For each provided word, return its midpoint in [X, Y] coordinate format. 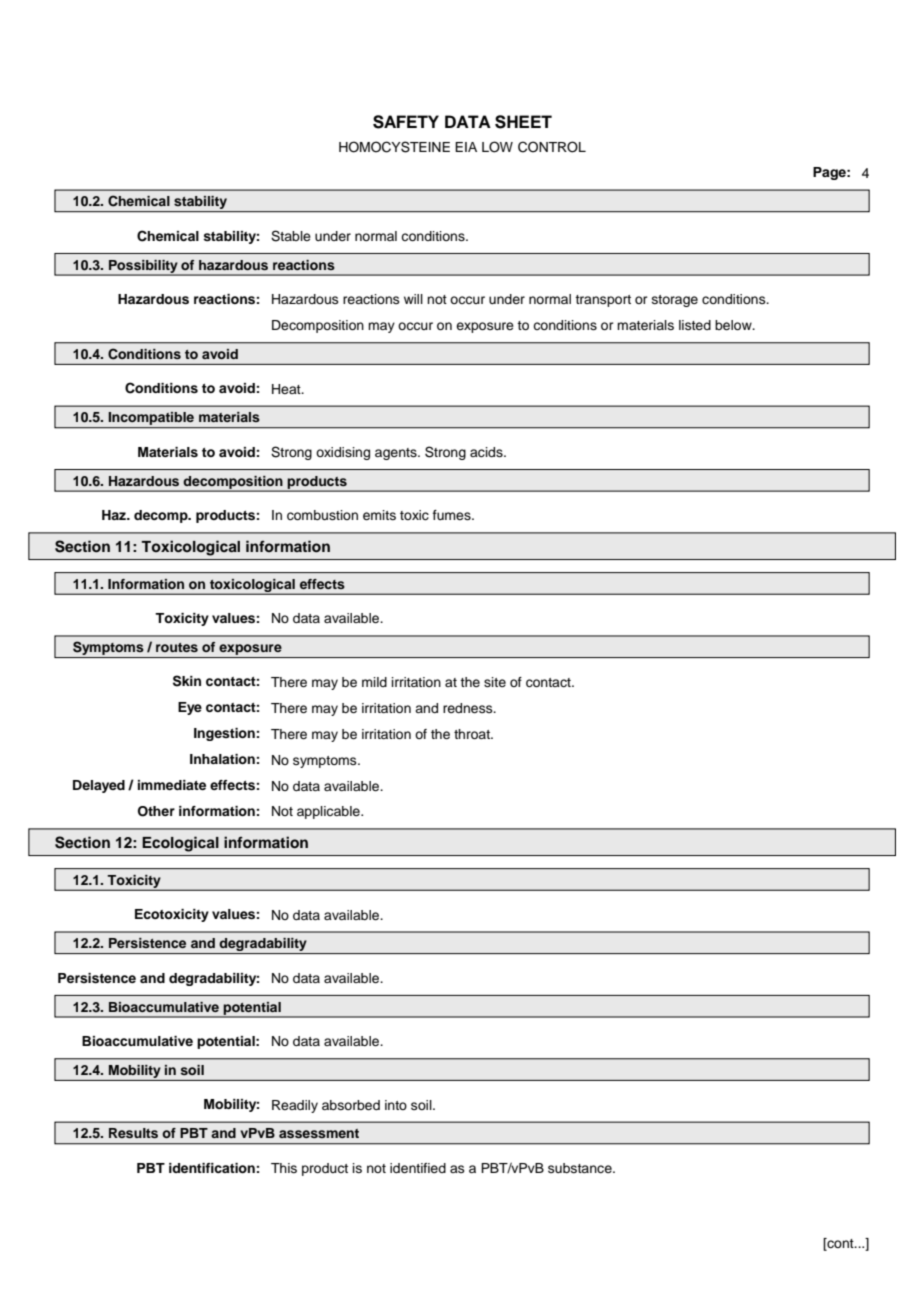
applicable [329, 812]
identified [418, 1168]
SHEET [523, 122]
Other [156, 811]
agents [397, 454]
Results [133, 1133]
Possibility [143, 267]
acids [487, 452]
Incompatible [151, 420]
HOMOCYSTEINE [394, 147]
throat [473, 734]
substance [581, 1168]
